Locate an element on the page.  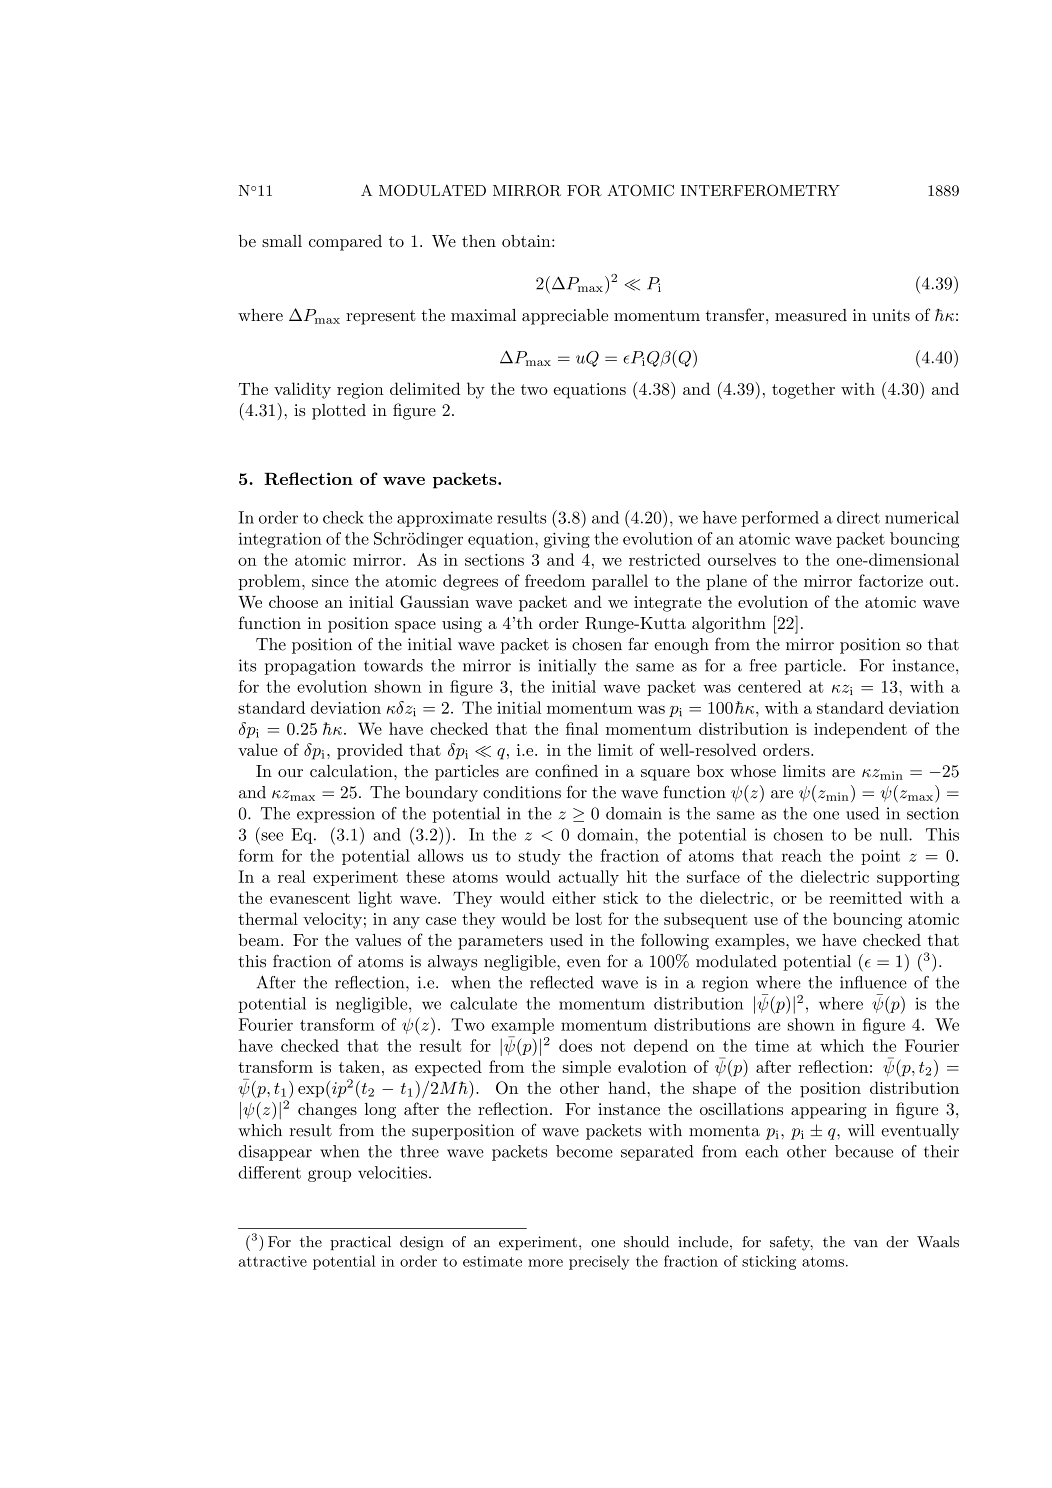
then is located at coordinates (479, 241).
